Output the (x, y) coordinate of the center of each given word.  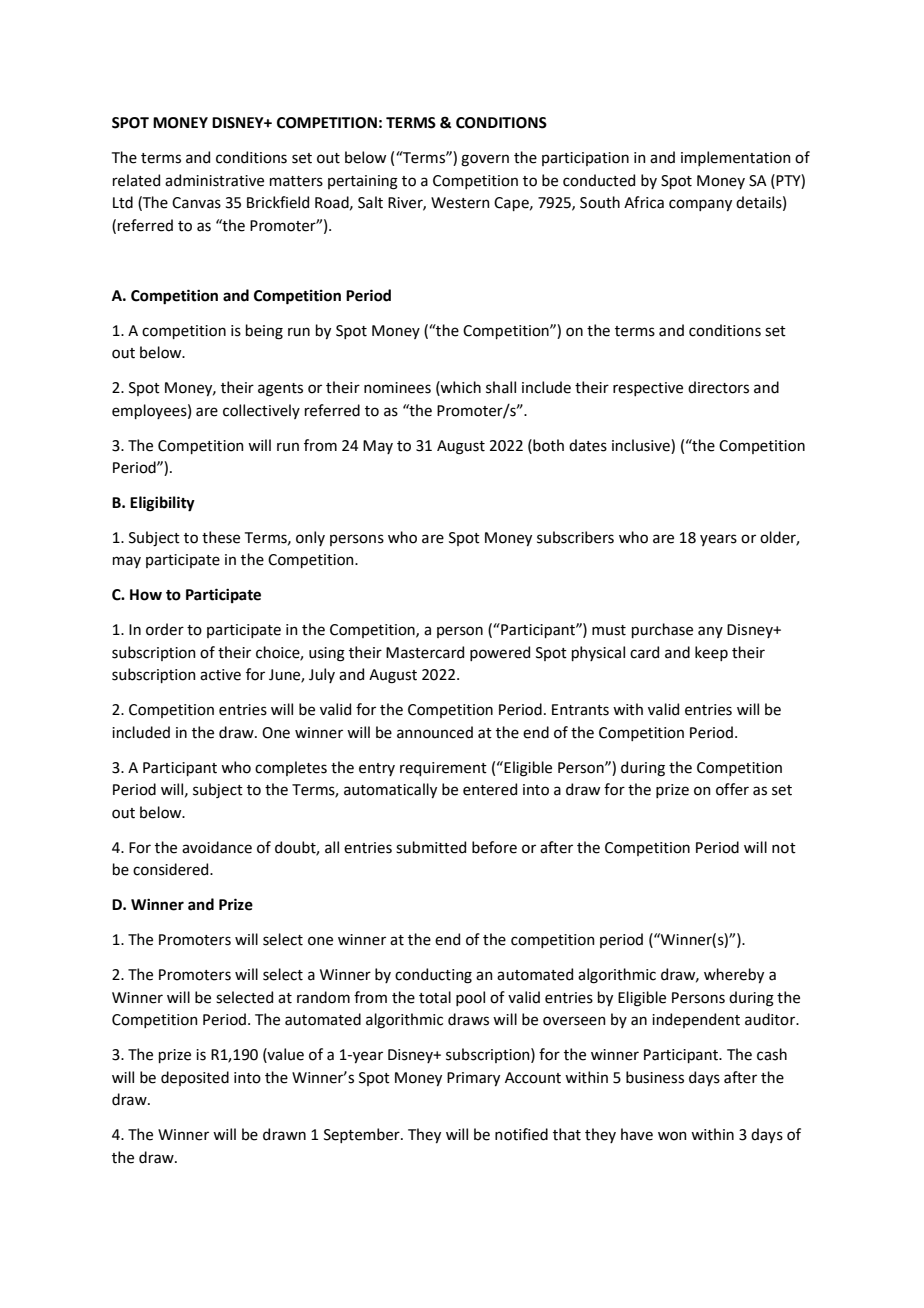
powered (500, 653)
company (700, 205)
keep (711, 653)
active (220, 675)
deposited (195, 1078)
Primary (473, 1079)
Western (460, 203)
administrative (214, 180)
